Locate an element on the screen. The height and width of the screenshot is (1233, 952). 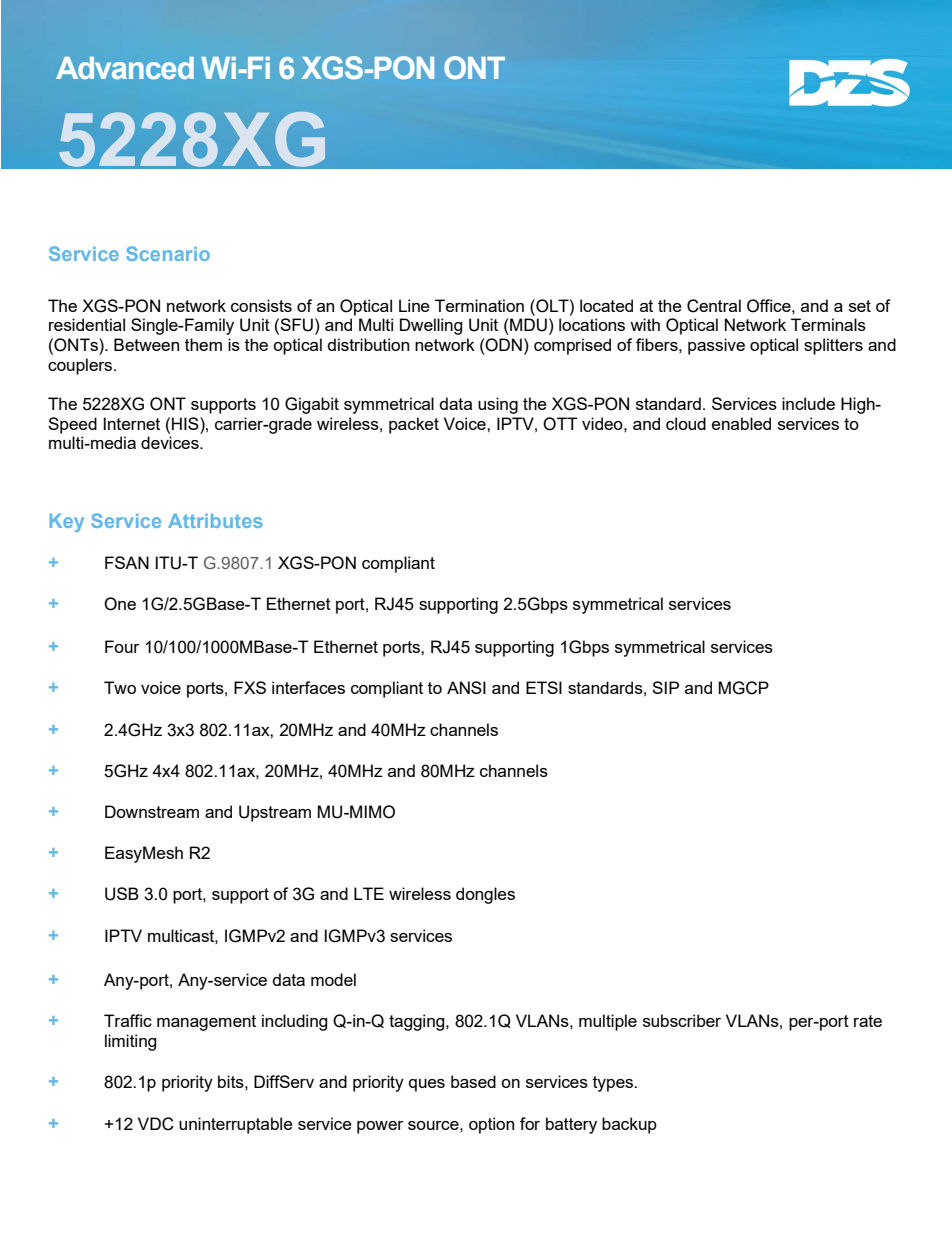
Central is located at coordinates (714, 306).
